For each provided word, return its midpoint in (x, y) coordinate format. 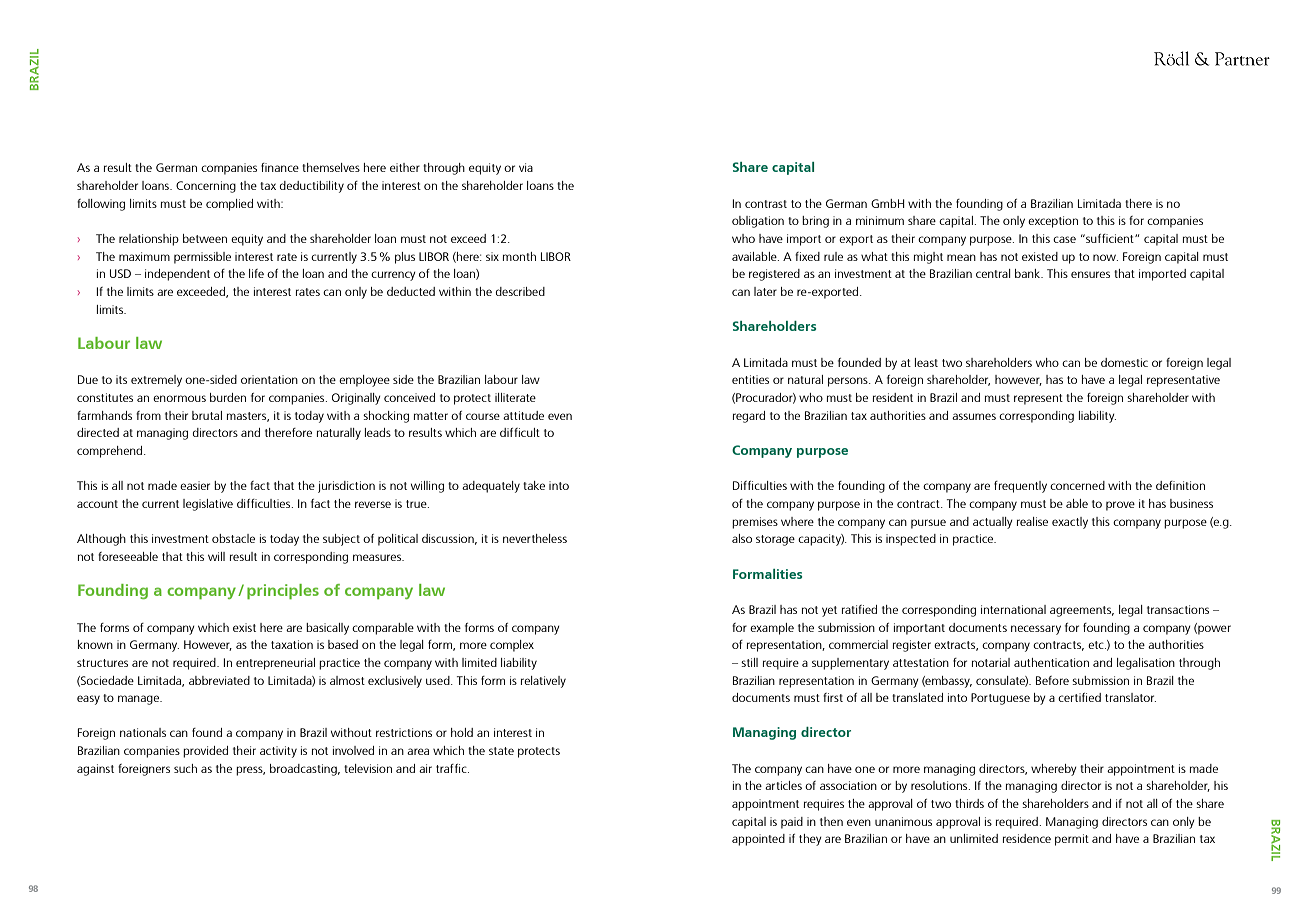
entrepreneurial (275, 664)
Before (1052, 680)
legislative (208, 505)
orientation (269, 379)
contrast (766, 204)
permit (1072, 840)
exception (1053, 222)
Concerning (206, 187)
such (185, 768)
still (749, 662)
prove (1120, 506)
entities (750, 379)
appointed (758, 840)
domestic (1124, 362)
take (534, 485)
